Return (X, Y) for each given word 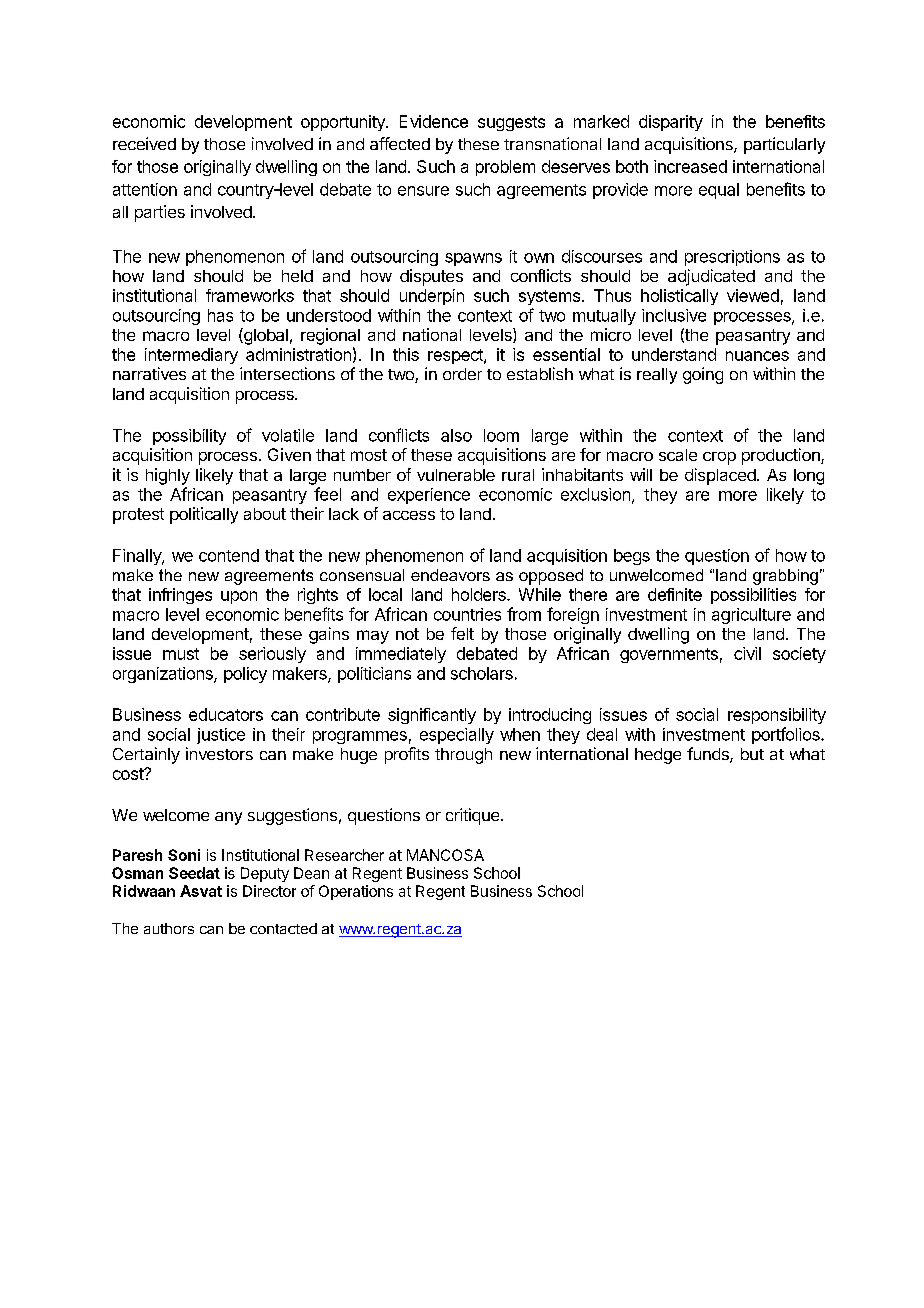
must (181, 654)
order (462, 374)
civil (747, 653)
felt (462, 633)
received (144, 143)
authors (169, 928)
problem (505, 168)
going (703, 375)
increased (690, 166)
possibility (189, 437)
